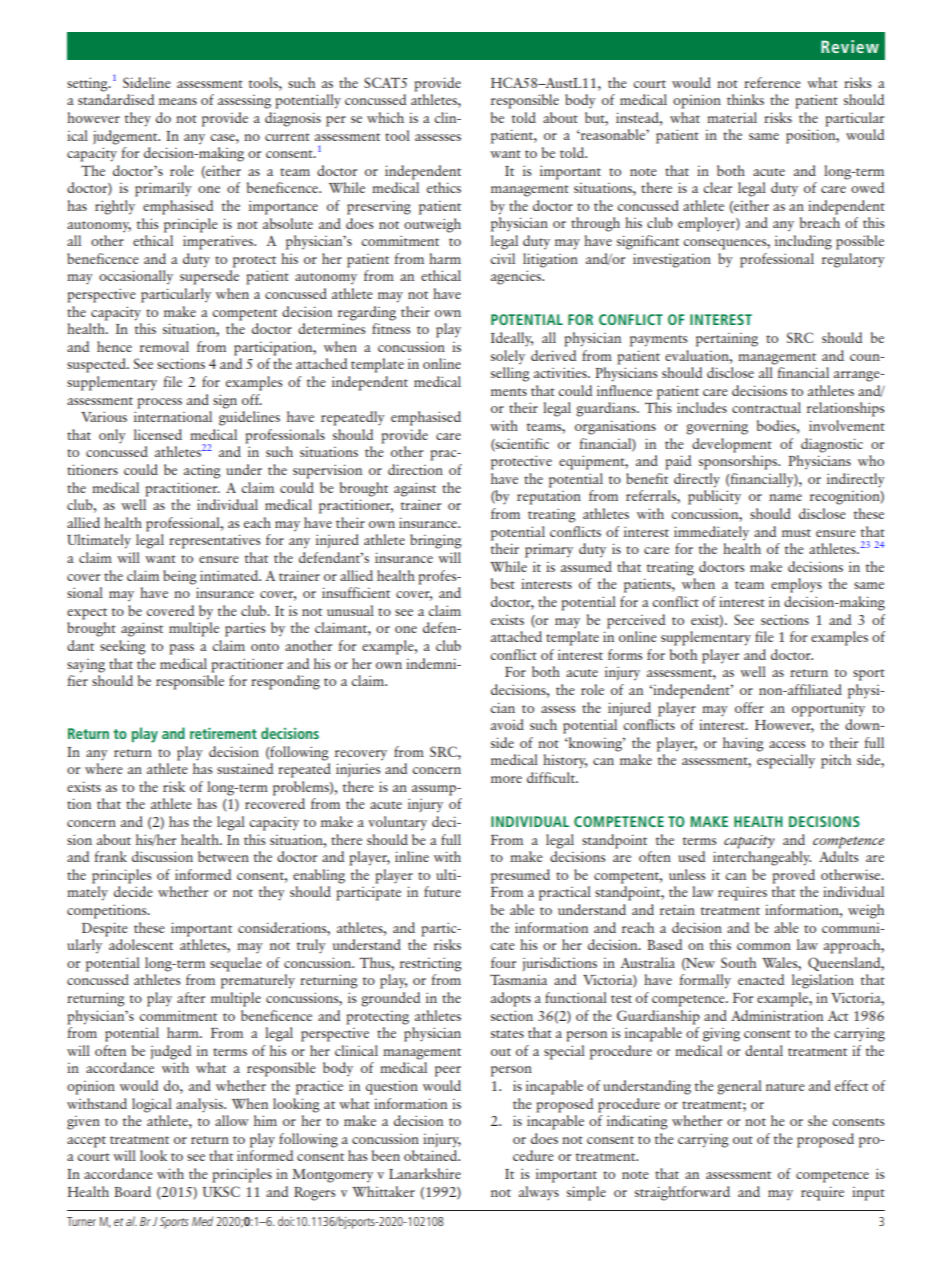 The width and height of the screenshot is (952, 1270). What do you see at coordinates (727, 340) in the screenshot?
I see `pertaining` at bounding box center [727, 340].
